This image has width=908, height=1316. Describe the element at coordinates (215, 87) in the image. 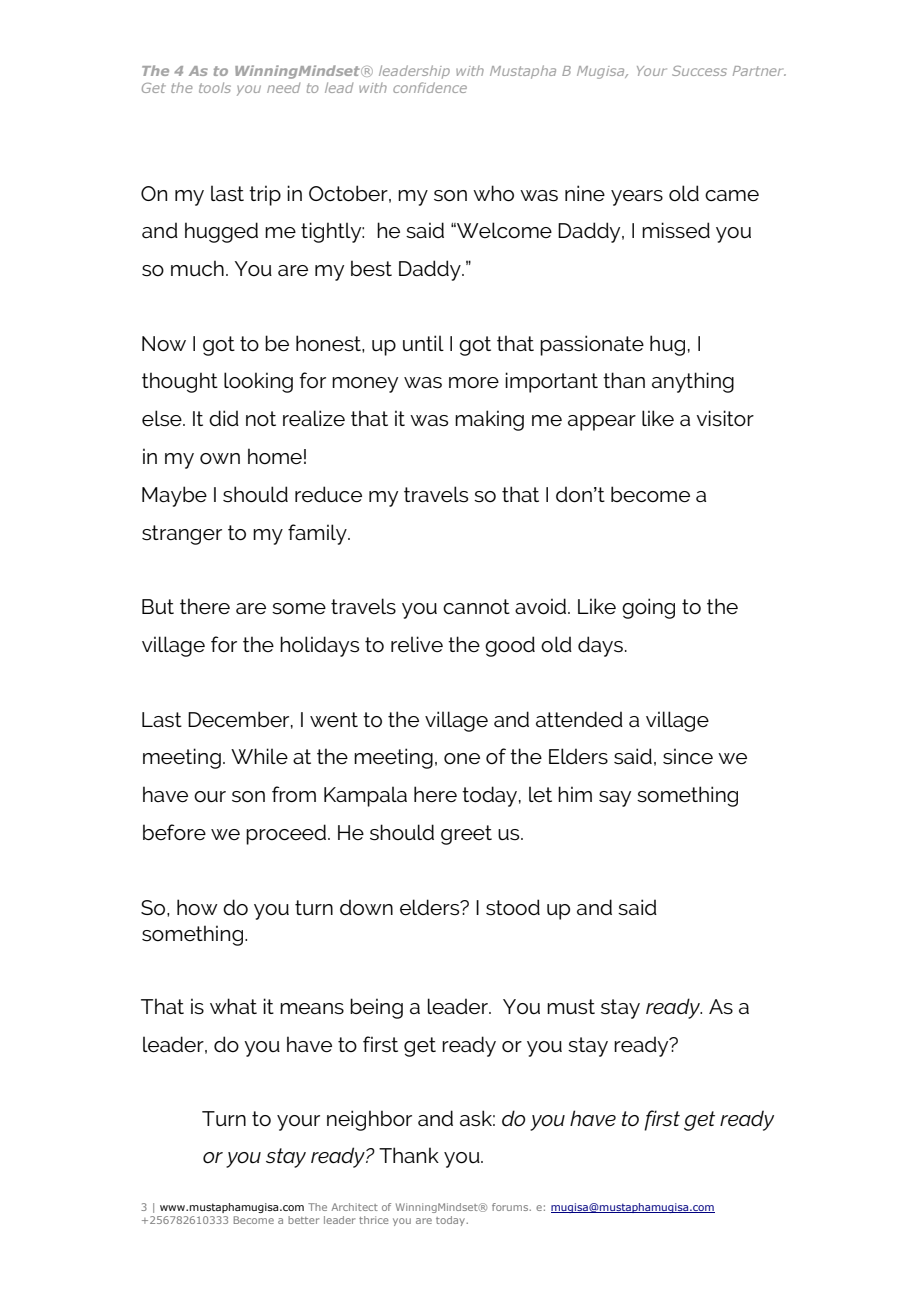

I see `tools` at that location.
